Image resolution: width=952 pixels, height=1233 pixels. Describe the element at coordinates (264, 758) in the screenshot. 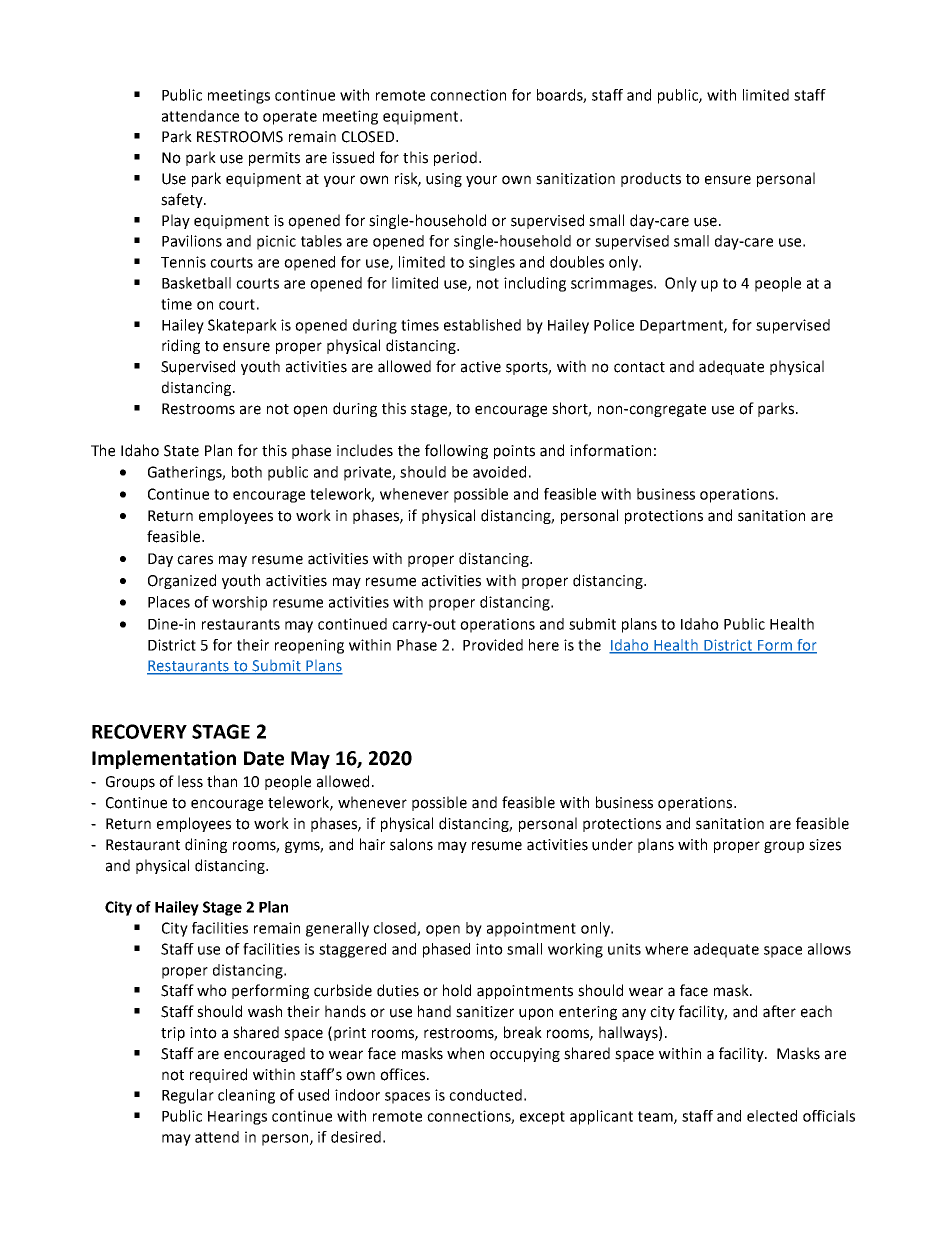

I see `Date` at that location.
